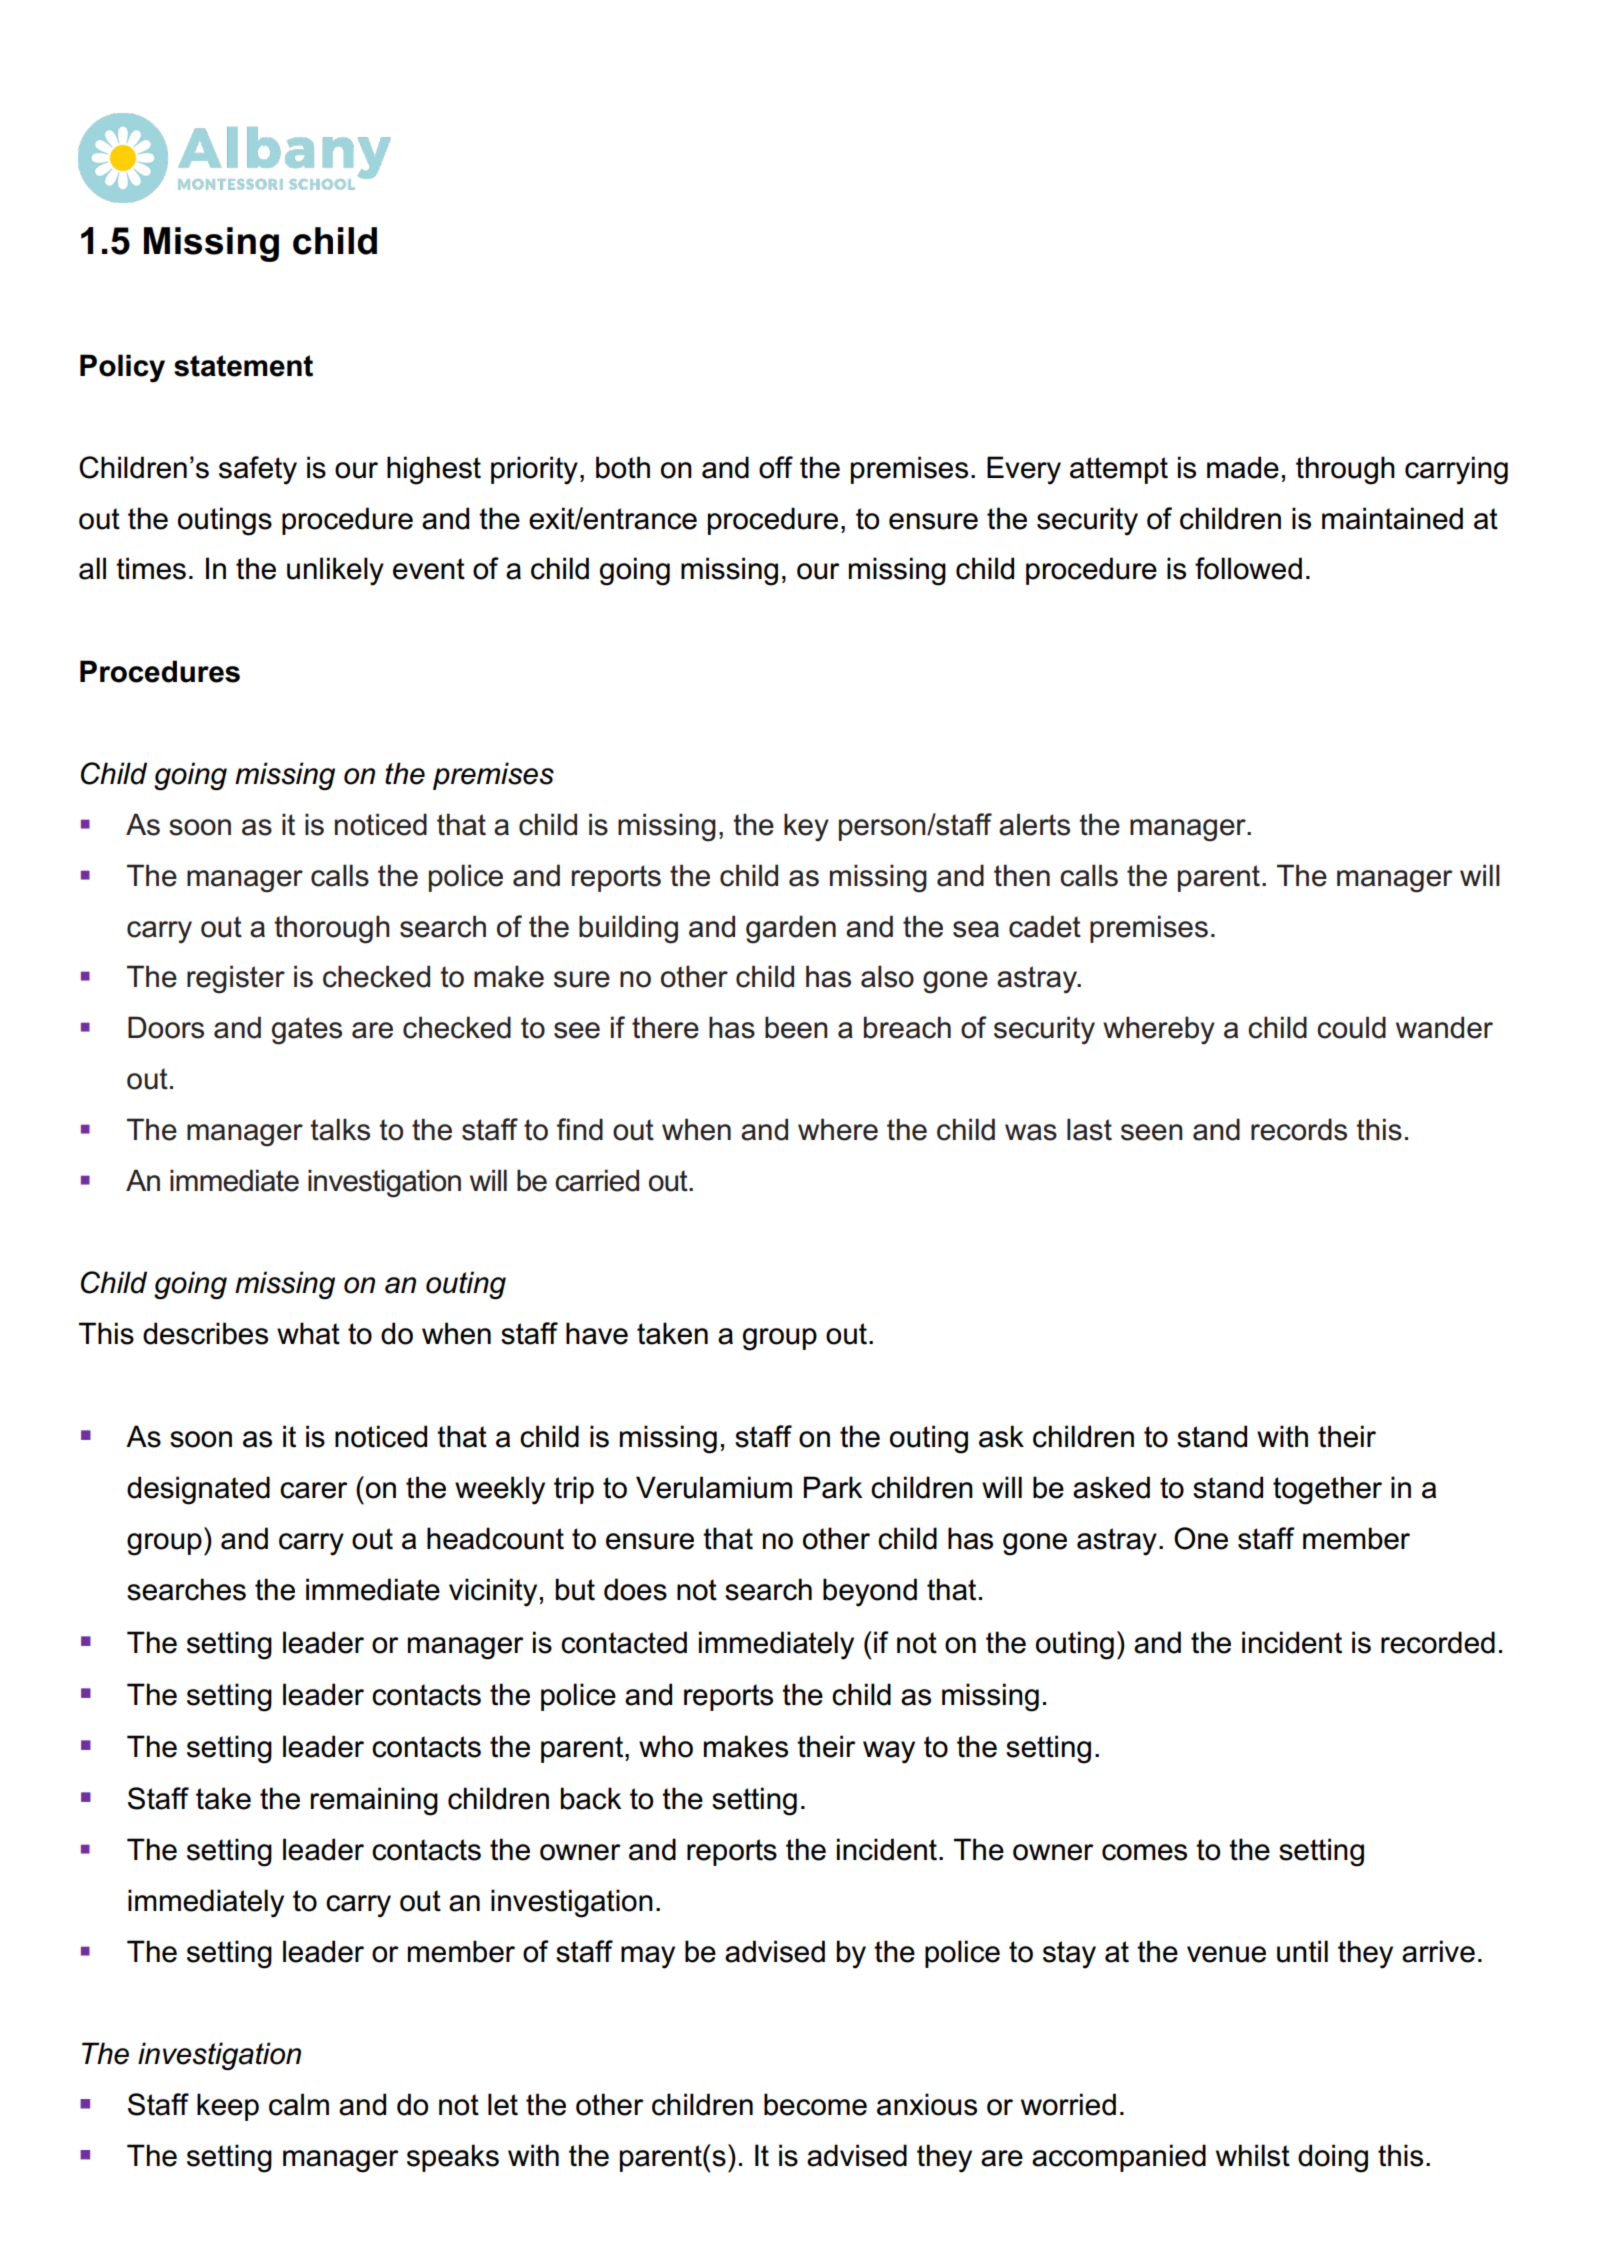 The width and height of the document is (1599, 2261). I want to click on calm, so click(299, 2104).
